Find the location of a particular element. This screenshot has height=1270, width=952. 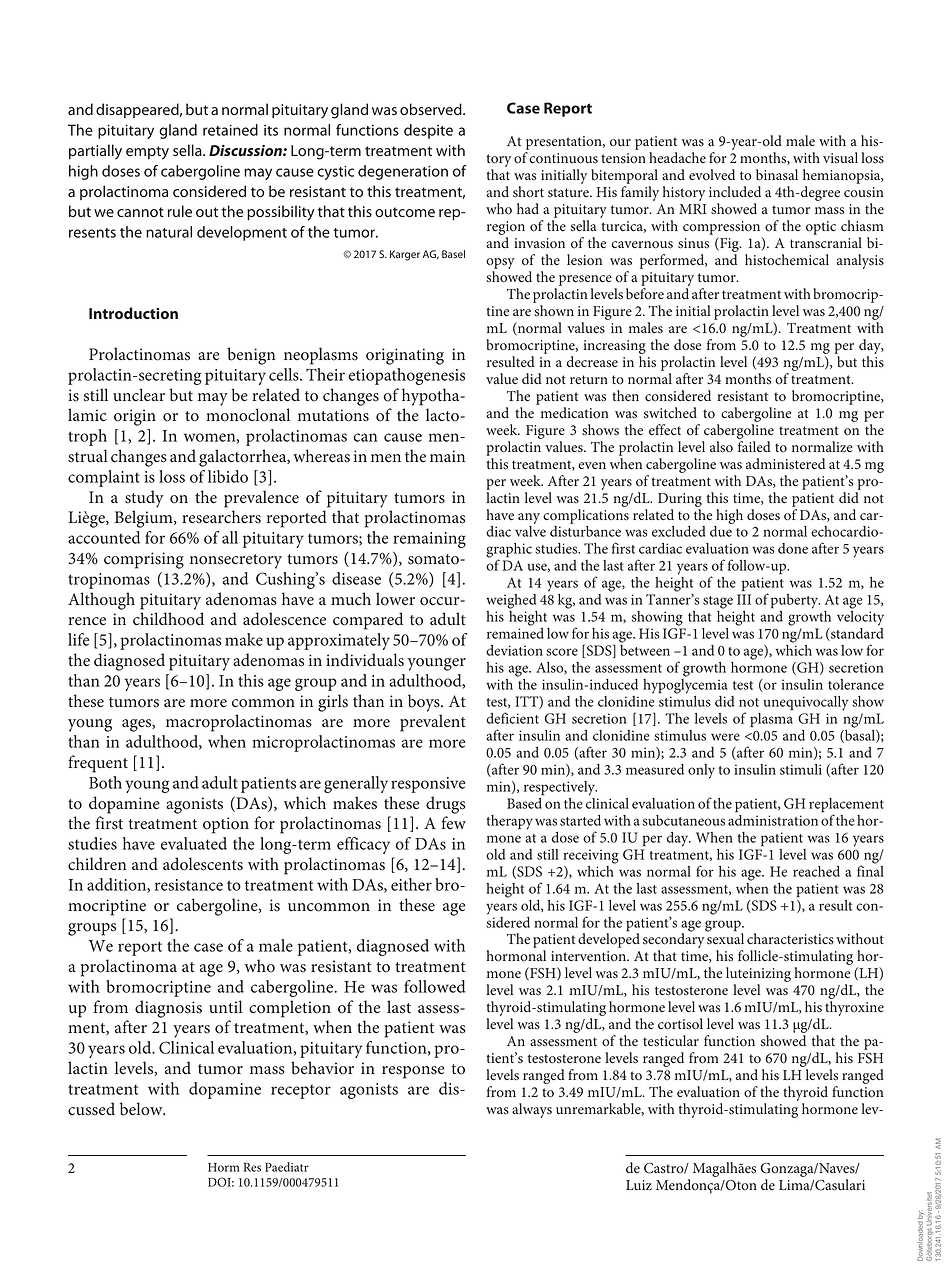

diagnosis is located at coordinates (168, 1009).
